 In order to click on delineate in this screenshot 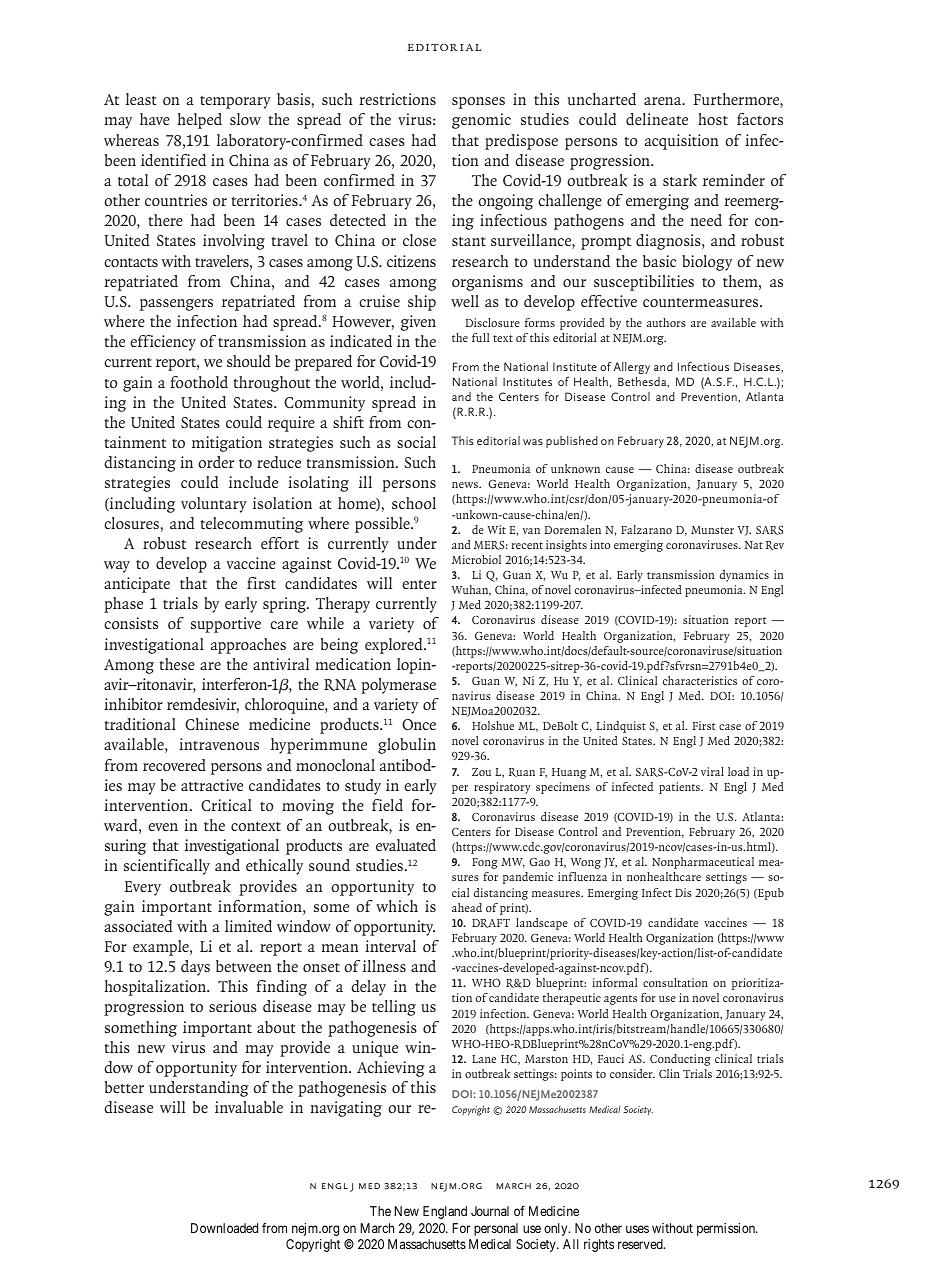, I will do `click(657, 119)`.
